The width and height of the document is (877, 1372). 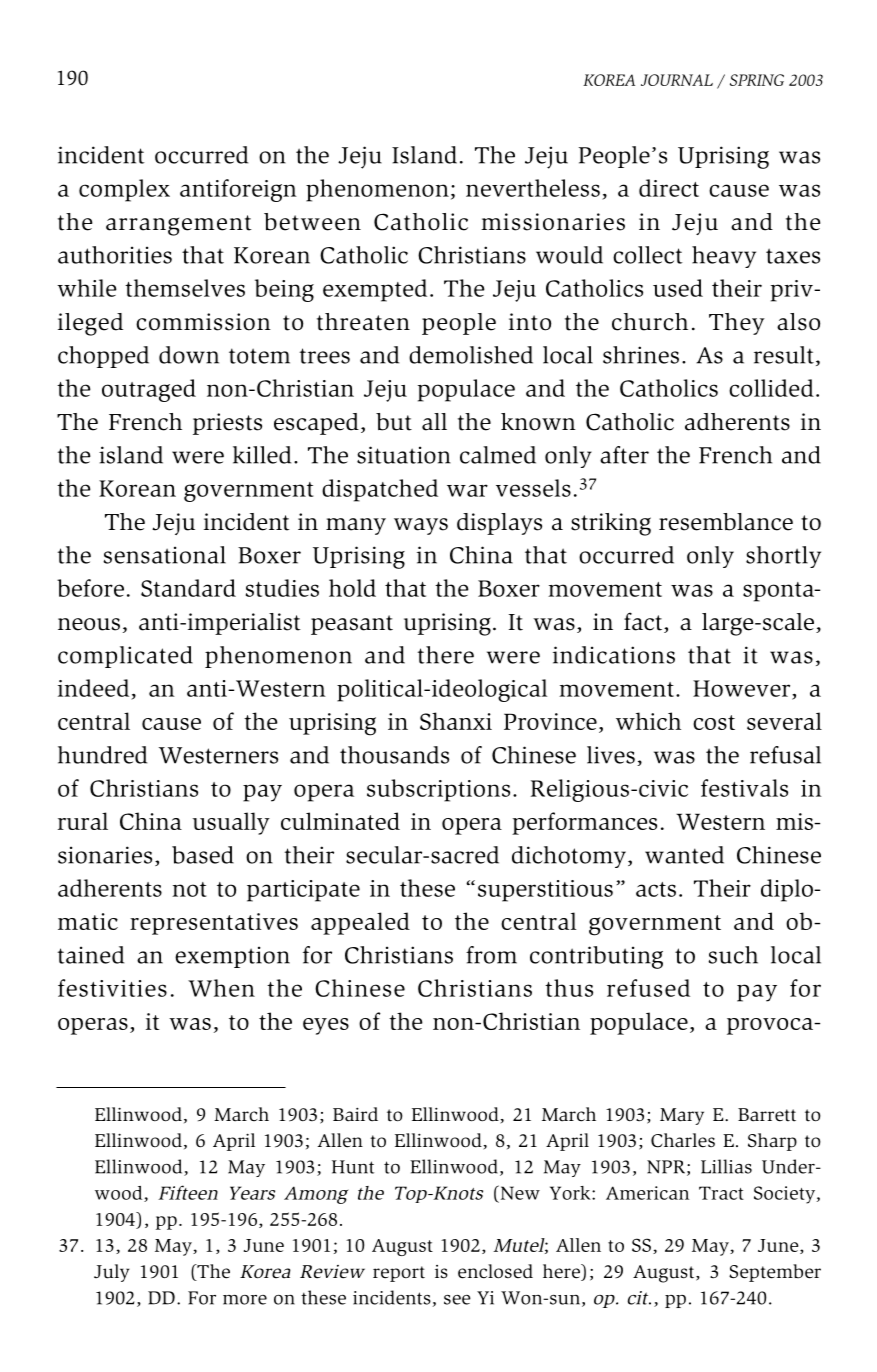 I want to click on report, so click(x=399, y=1274).
